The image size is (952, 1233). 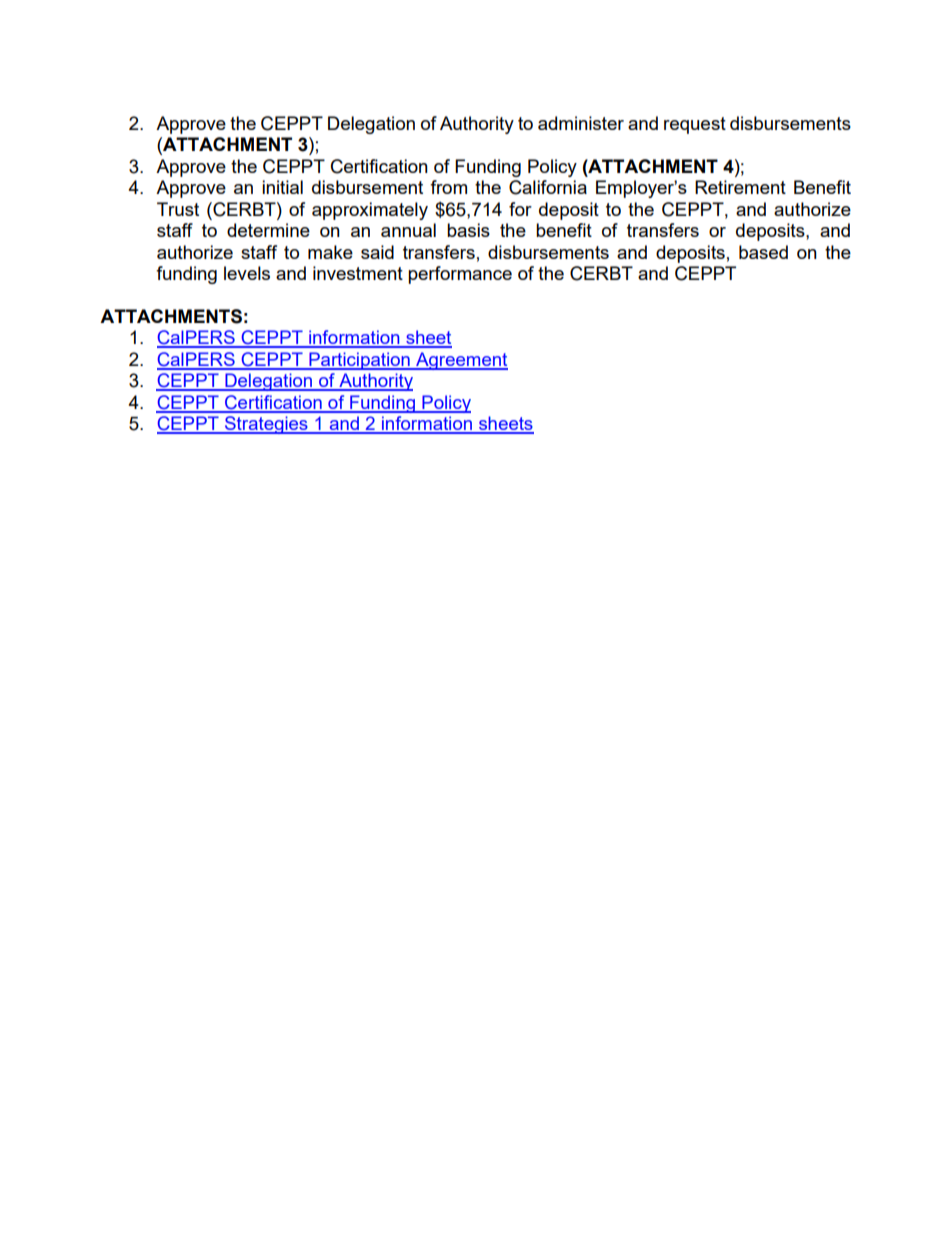 I want to click on initial, so click(x=282, y=187).
